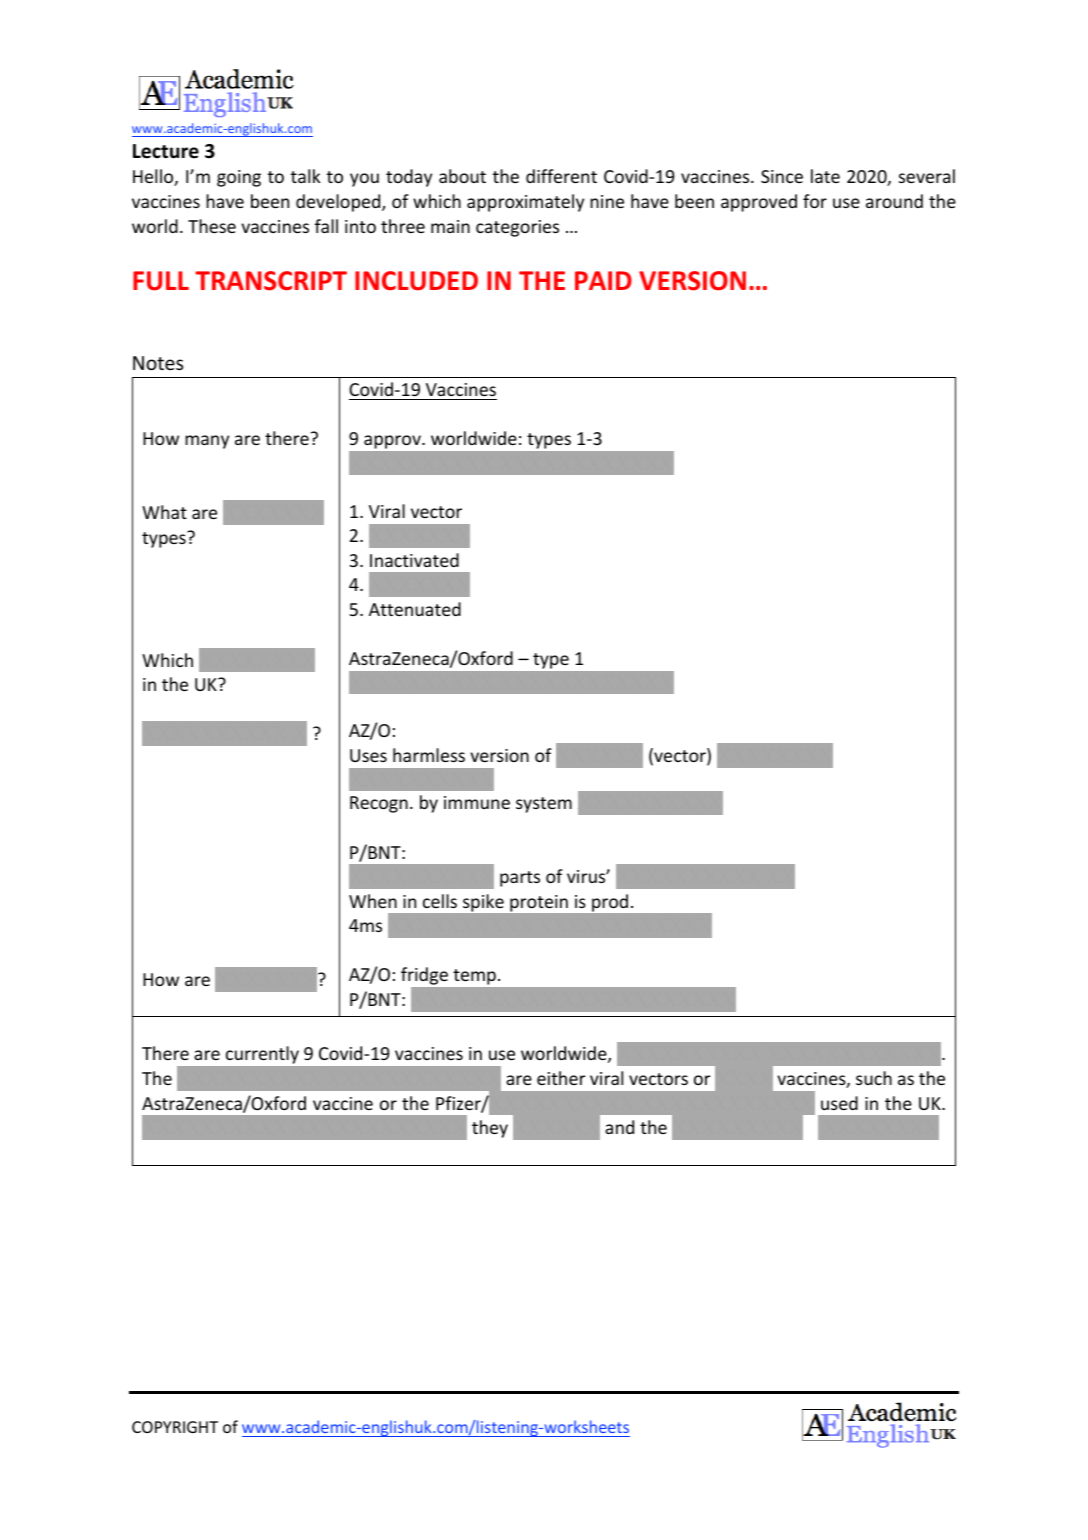 The height and width of the image is (1540, 1088). What do you see at coordinates (239, 178) in the image?
I see `going` at bounding box center [239, 178].
